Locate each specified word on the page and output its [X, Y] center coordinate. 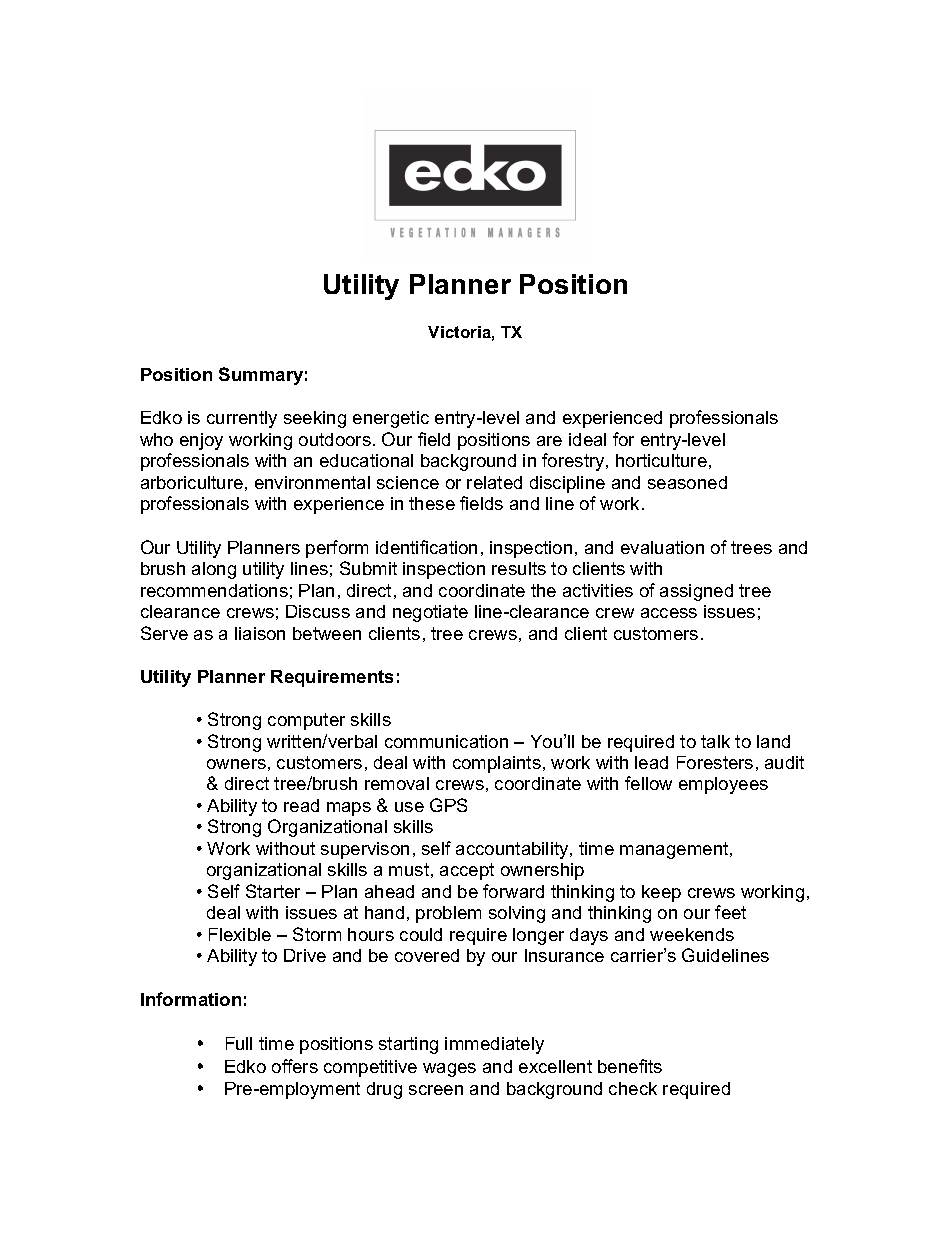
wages [449, 1070]
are [549, 441]
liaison [260, 633]
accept [467, 871]
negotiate [430, 613]
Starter [273, 891]
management [675, 850]
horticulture [661, 460]
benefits [630, 1066]
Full [239, 1043]
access [669, 613]
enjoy [201, 441]
